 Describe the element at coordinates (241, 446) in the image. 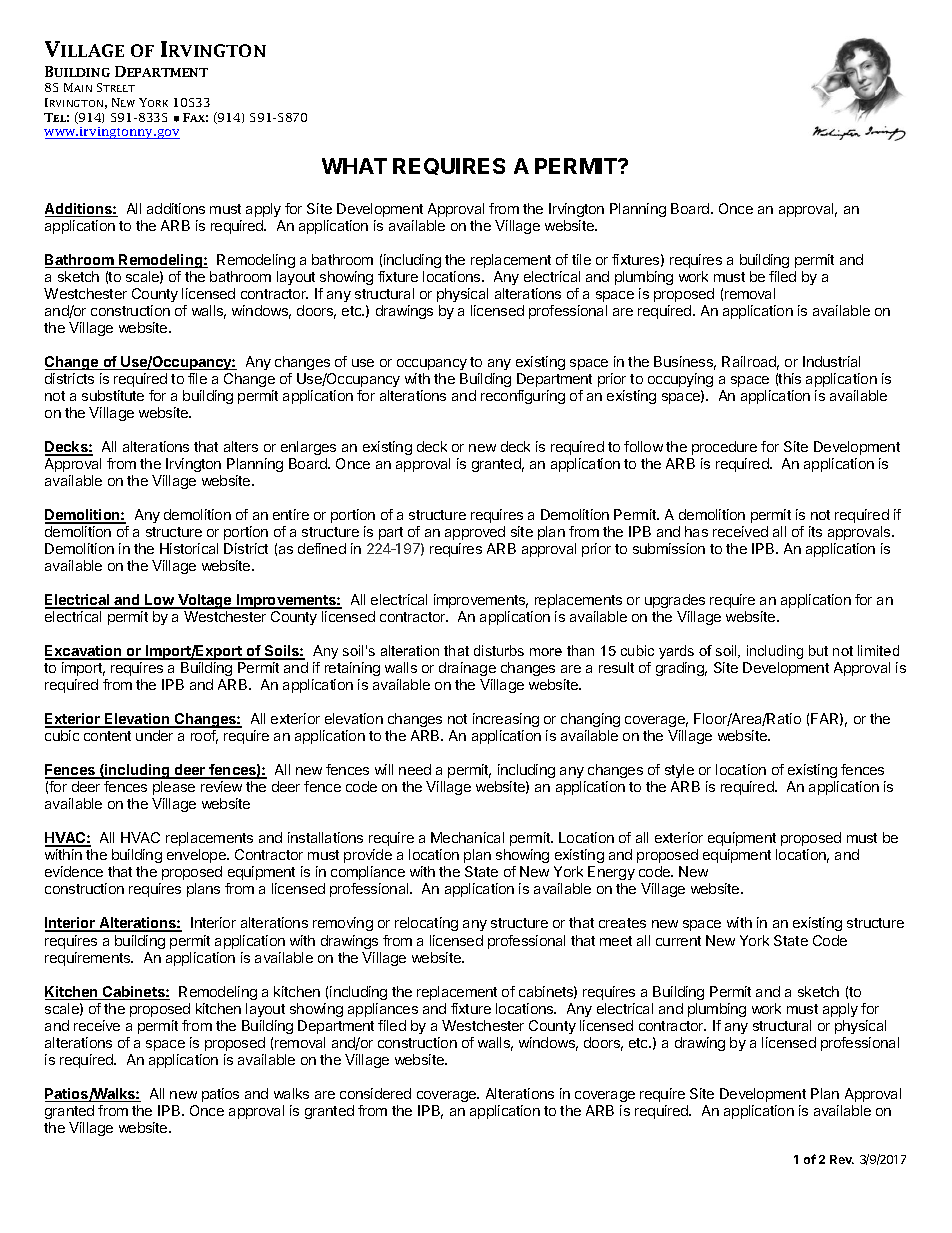

I see `alters` at that location.
